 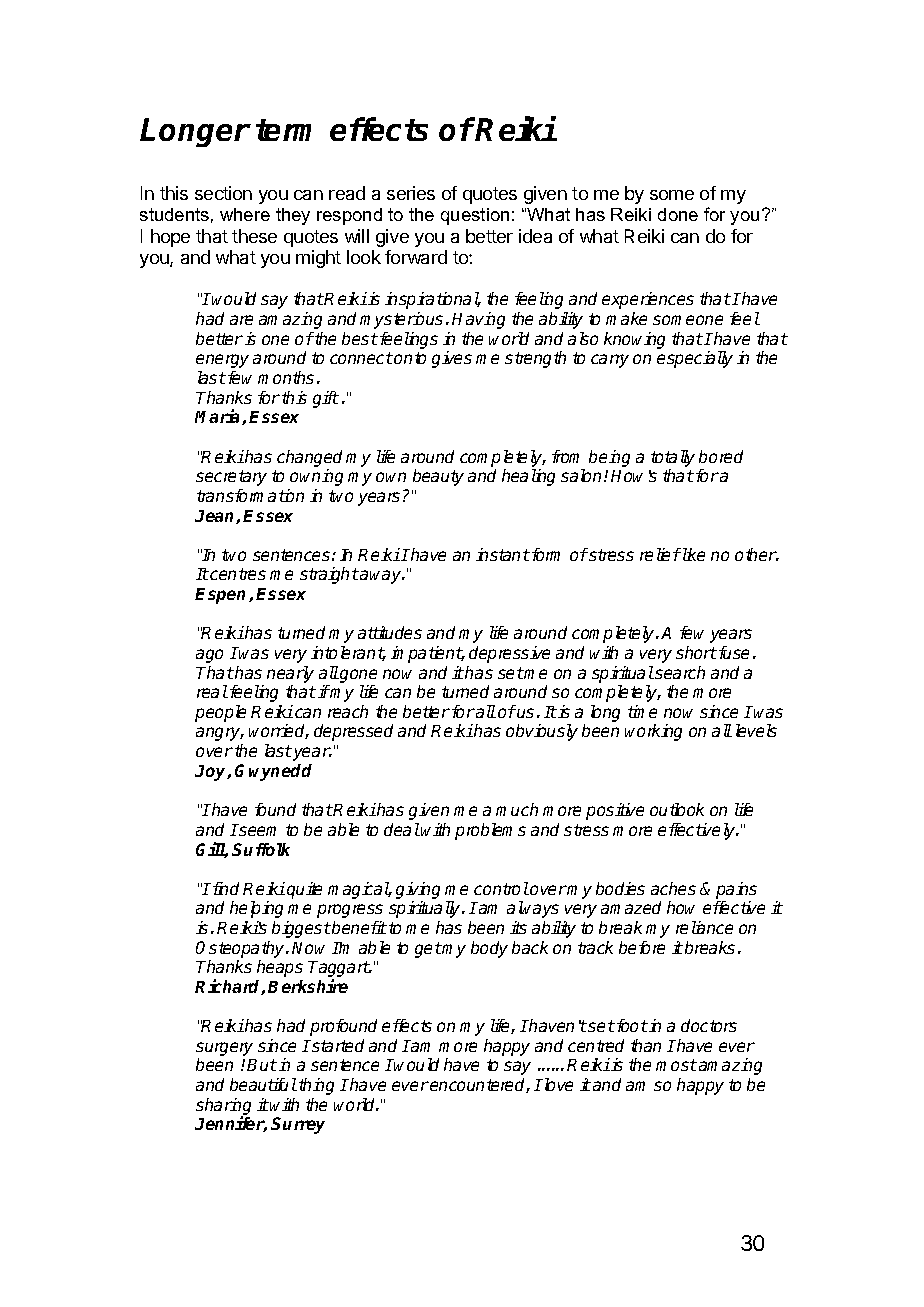 I want to click on sharing, so click(x=223, y=1108).
